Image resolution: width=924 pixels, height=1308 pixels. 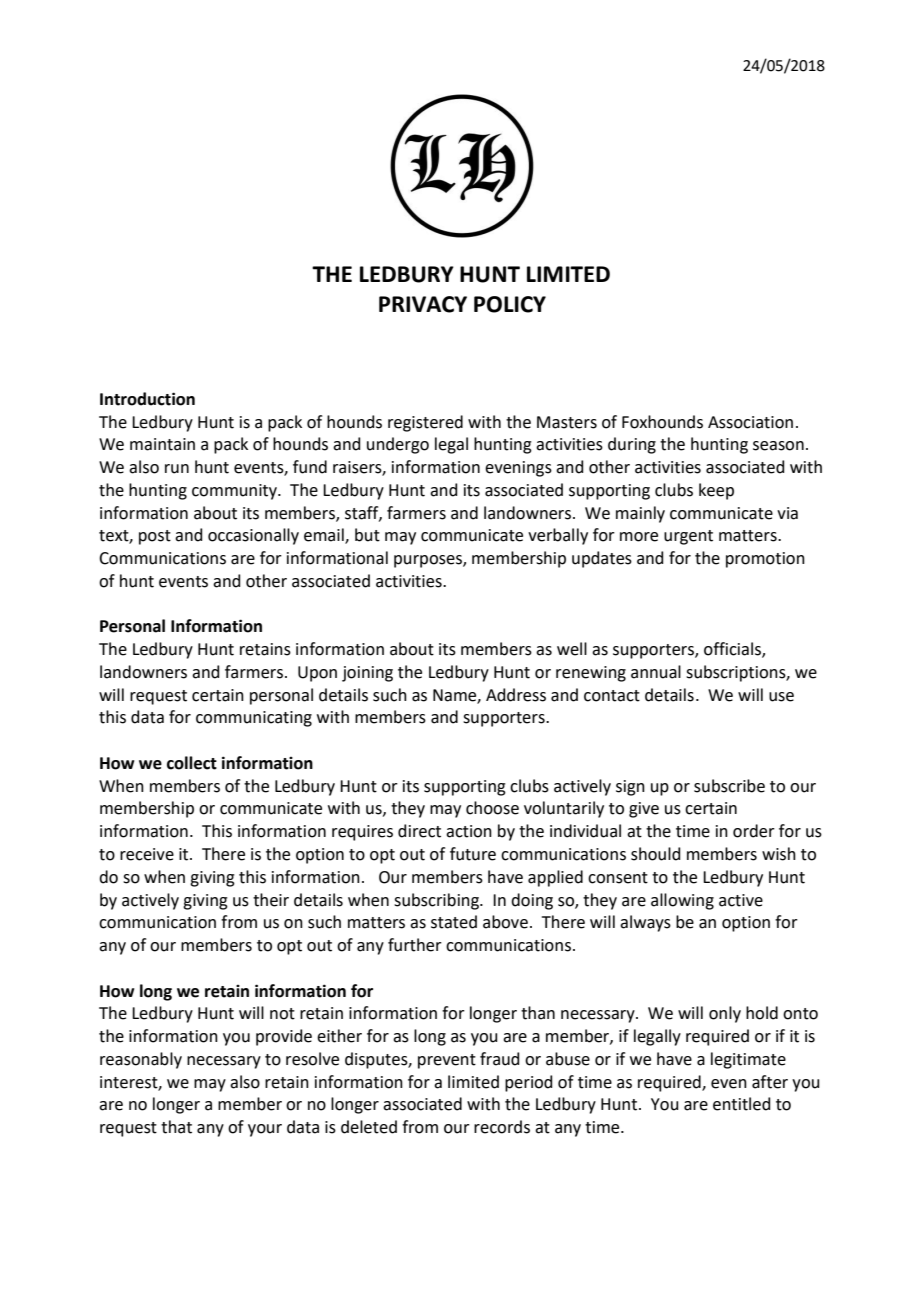 I want to click on annual, so click(x=656, y=672).
